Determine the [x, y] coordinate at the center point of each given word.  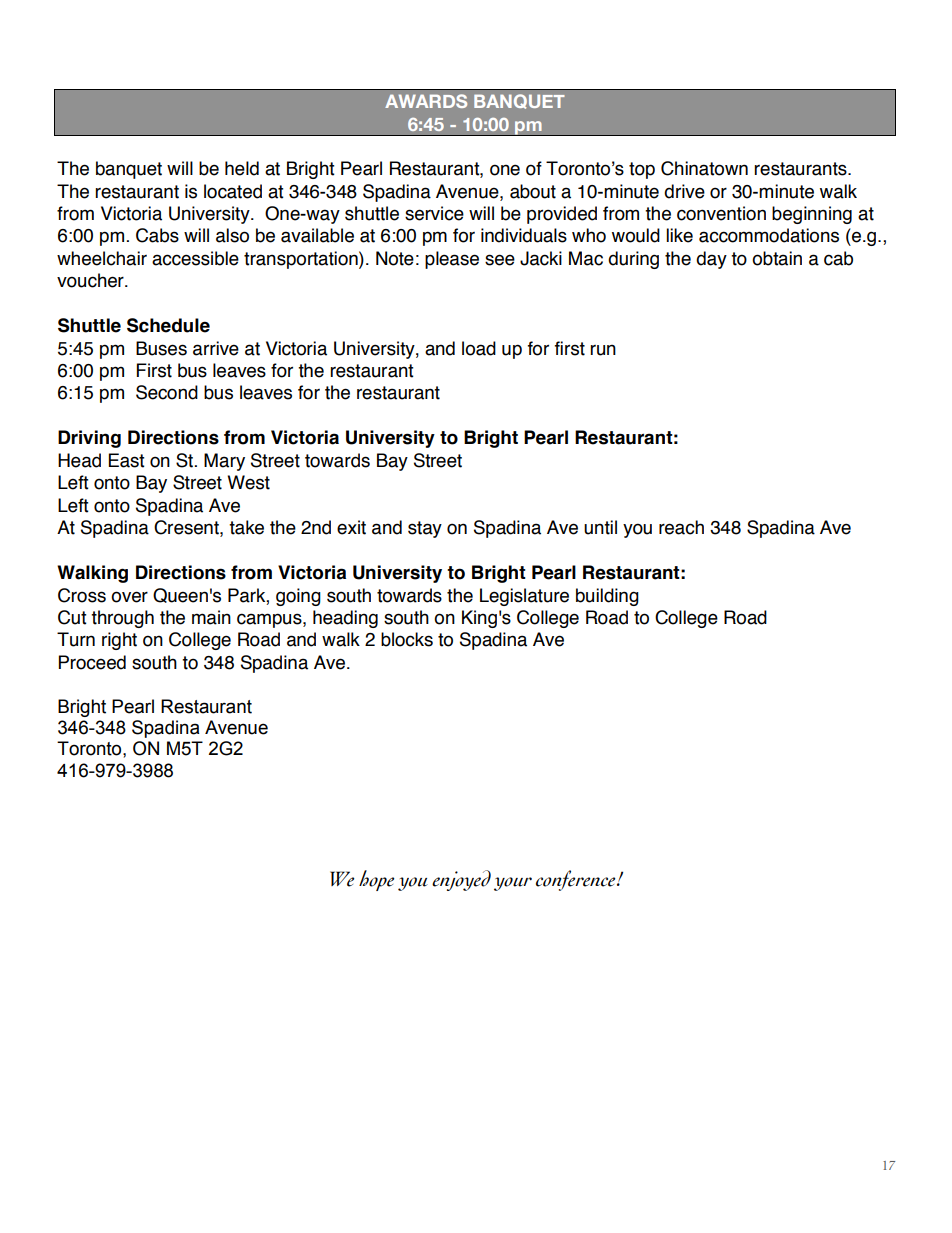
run [603, 350]
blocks [407, 639]
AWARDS [426, 101]
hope [376, 880]
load [479, 348]
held [242, 168]
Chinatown [704, 168]
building [607, 597]
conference [577, 880]
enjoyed [461, 880]
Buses [161, 348]
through [122, 619]
